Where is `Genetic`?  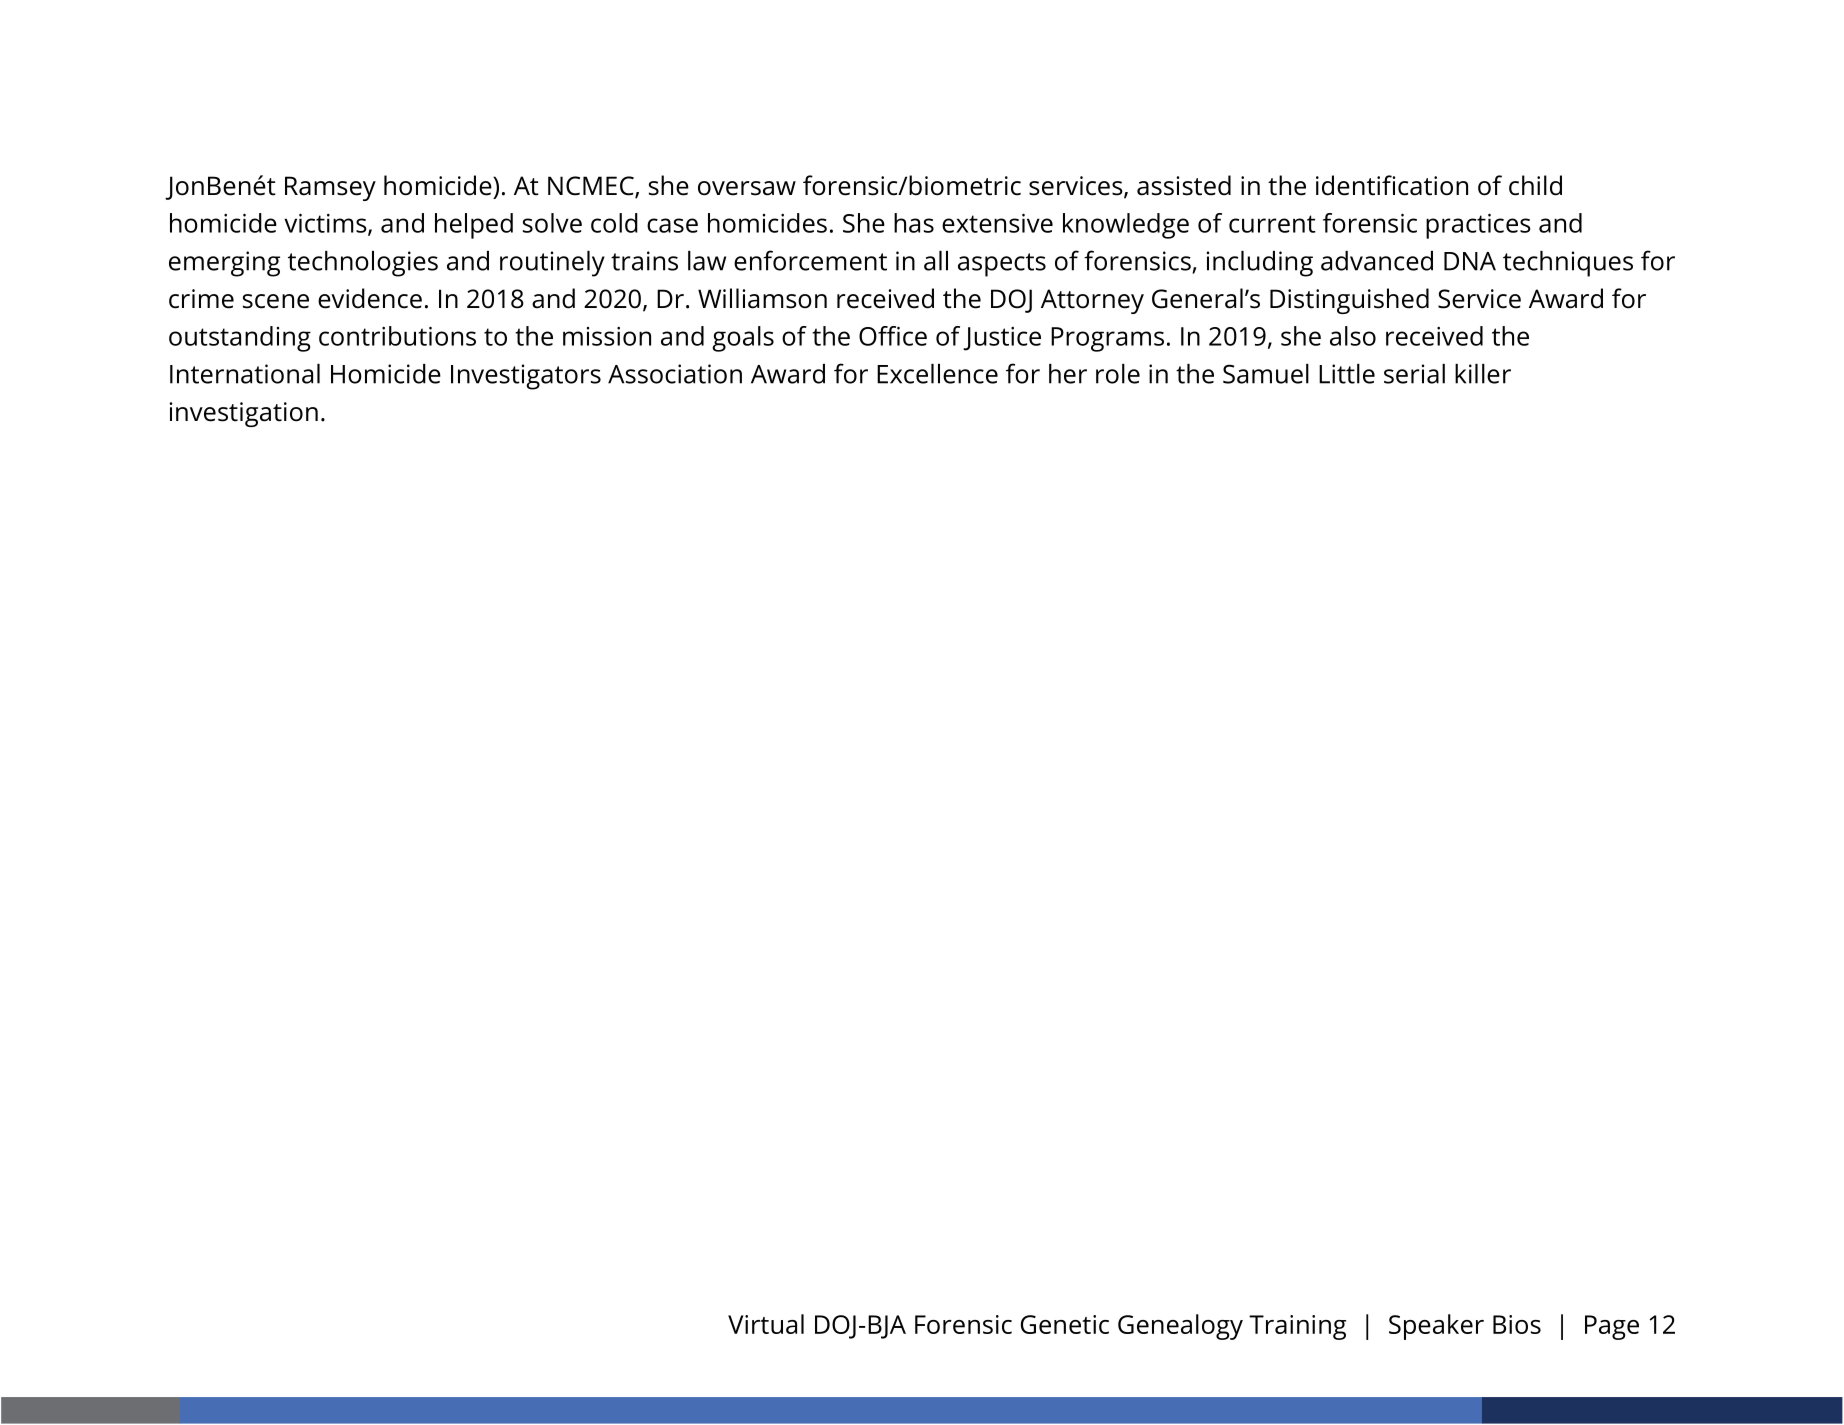 Genetic is located at coordinates (1065, 1324).
